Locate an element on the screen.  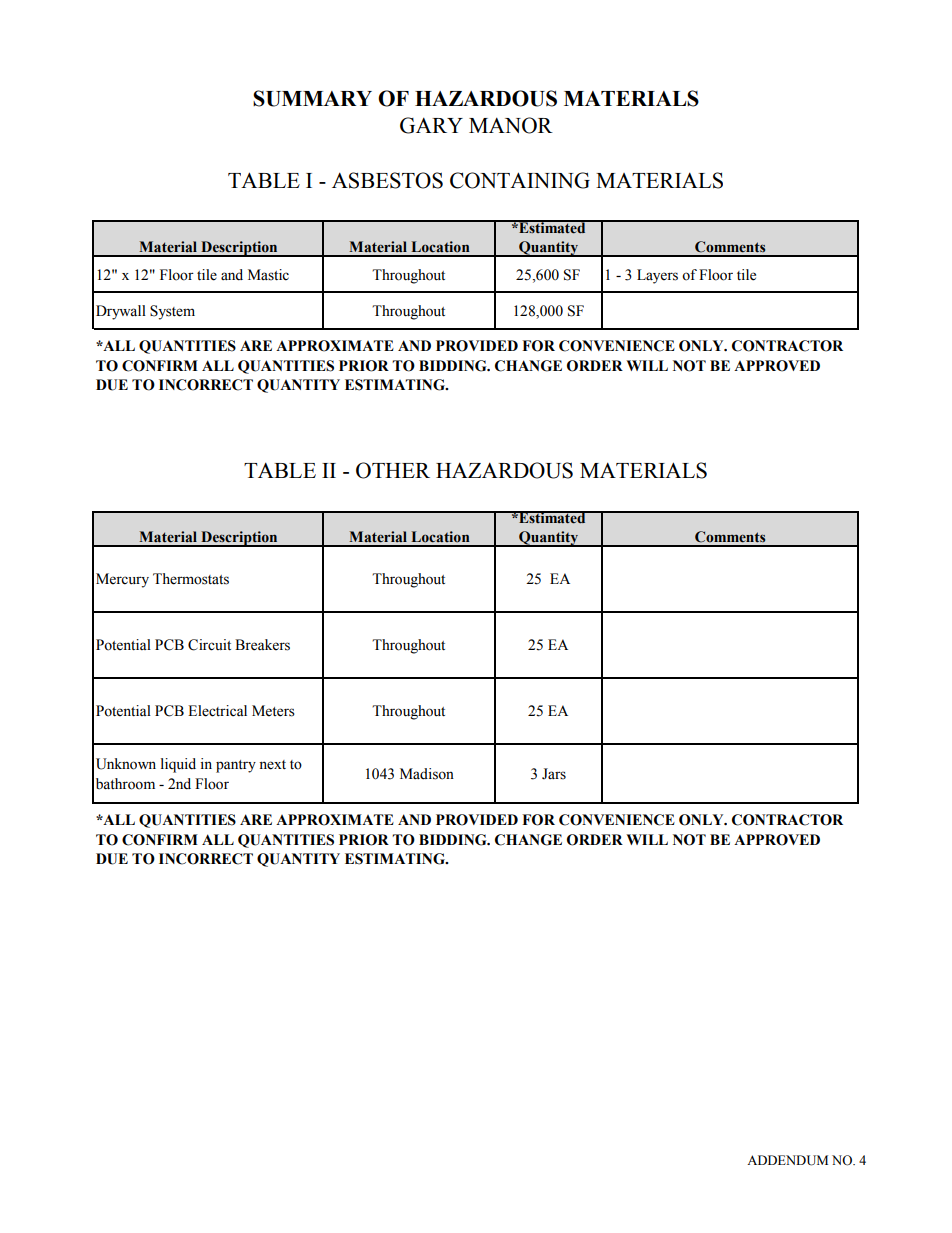
Circuit is located at coordinates (209, 645).
